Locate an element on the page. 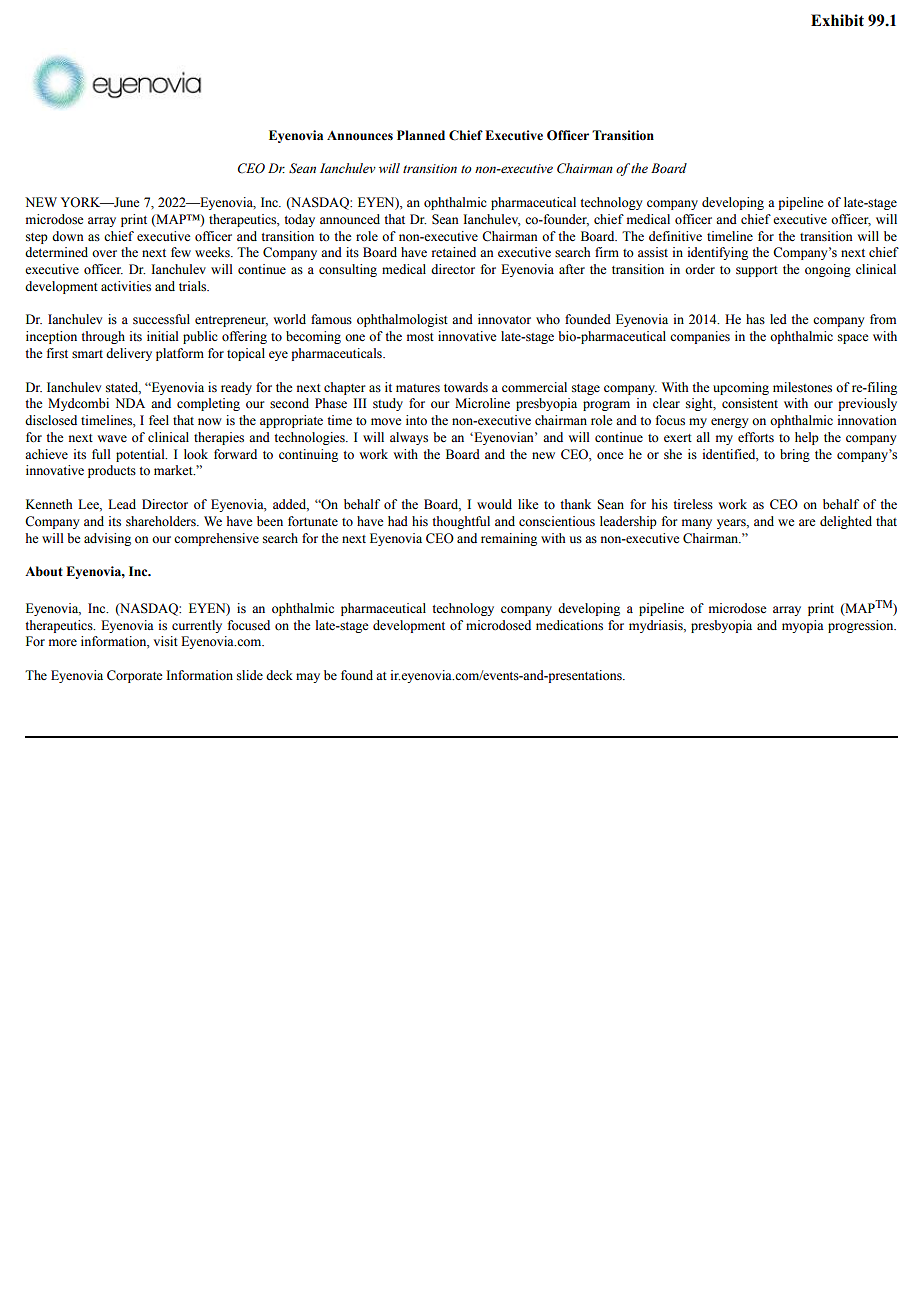 The width and height of the document is (924, 1308). Announces is located at coordinates (360, 136).
